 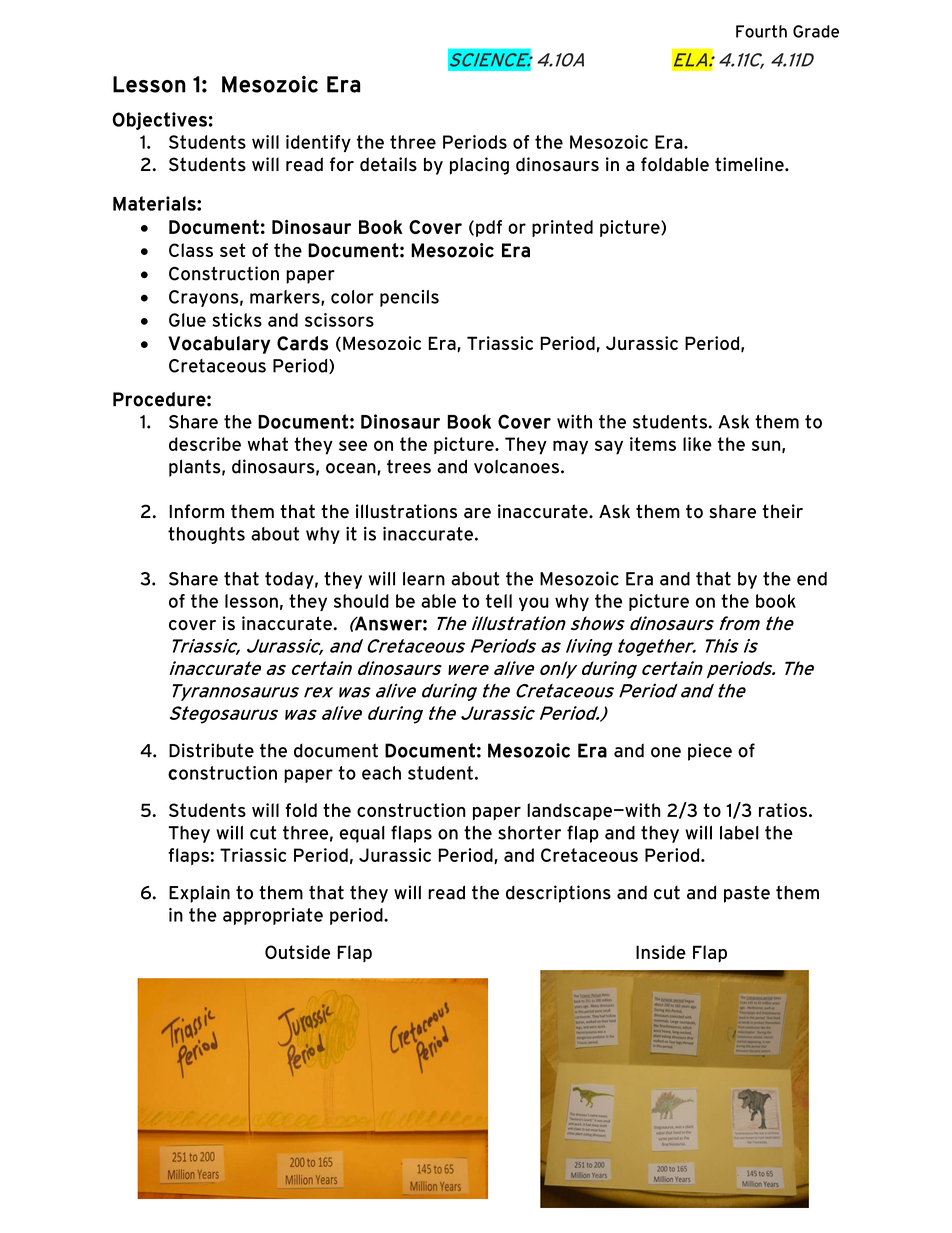 What do you see at coordinates (479, 166) in the screenshot?
I see `placing` at bounding box center [479, 166].
